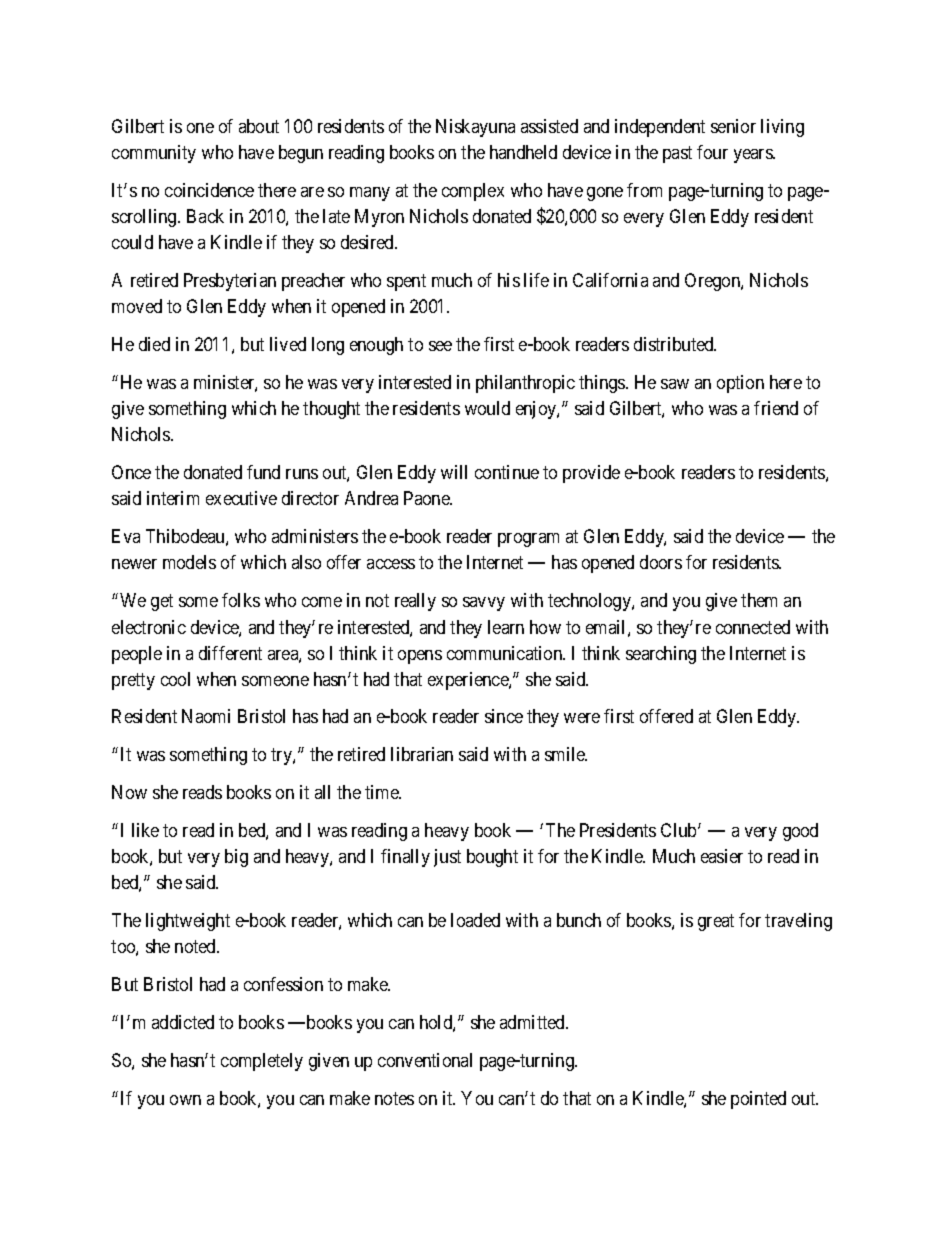  I want to click on coincidence, so click(209, 190).
